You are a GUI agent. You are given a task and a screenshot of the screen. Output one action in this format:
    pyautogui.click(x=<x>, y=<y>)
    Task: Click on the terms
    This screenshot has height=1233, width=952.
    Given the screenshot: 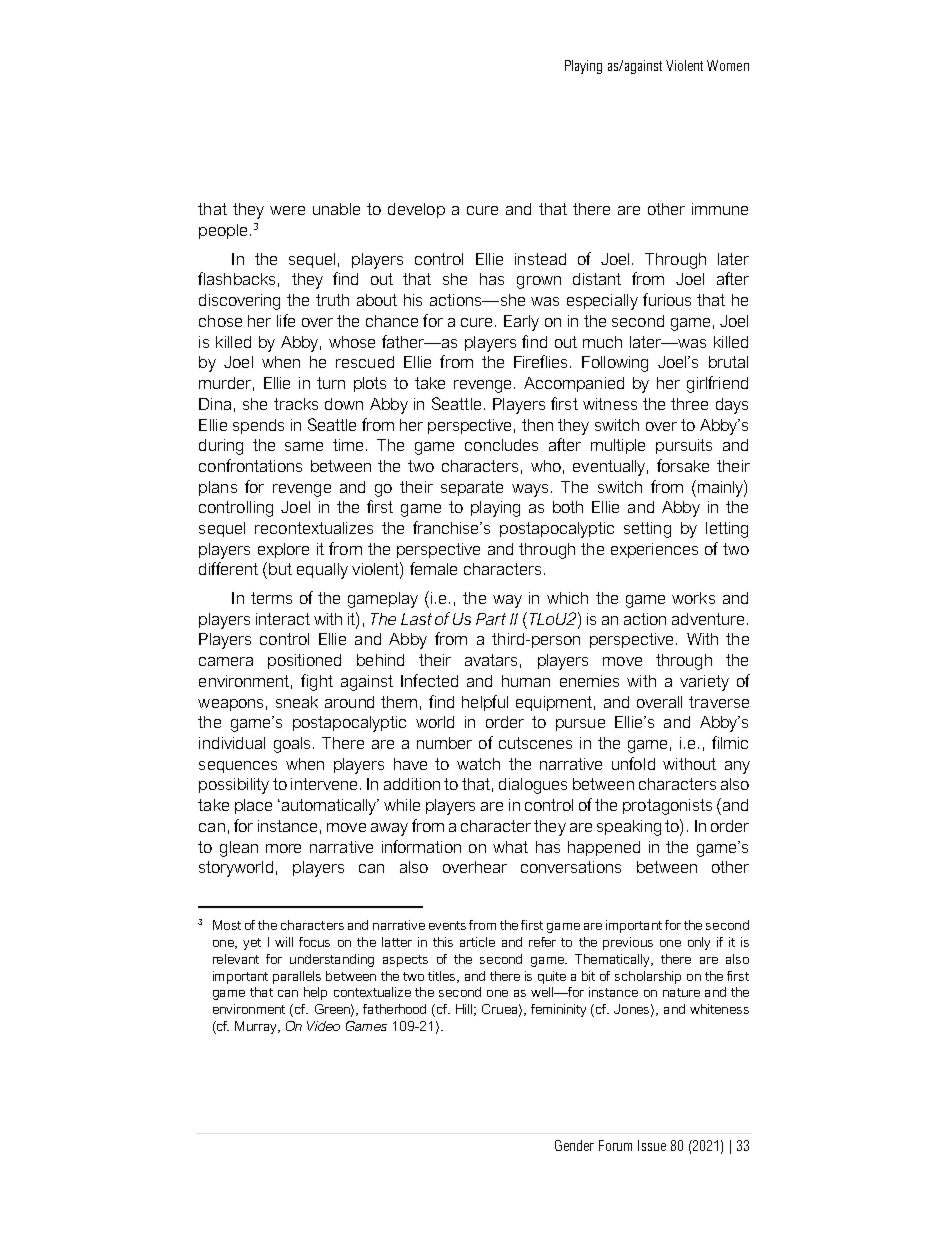 What is the action you would take?
    pyautogui.click(x=271, y=598)
